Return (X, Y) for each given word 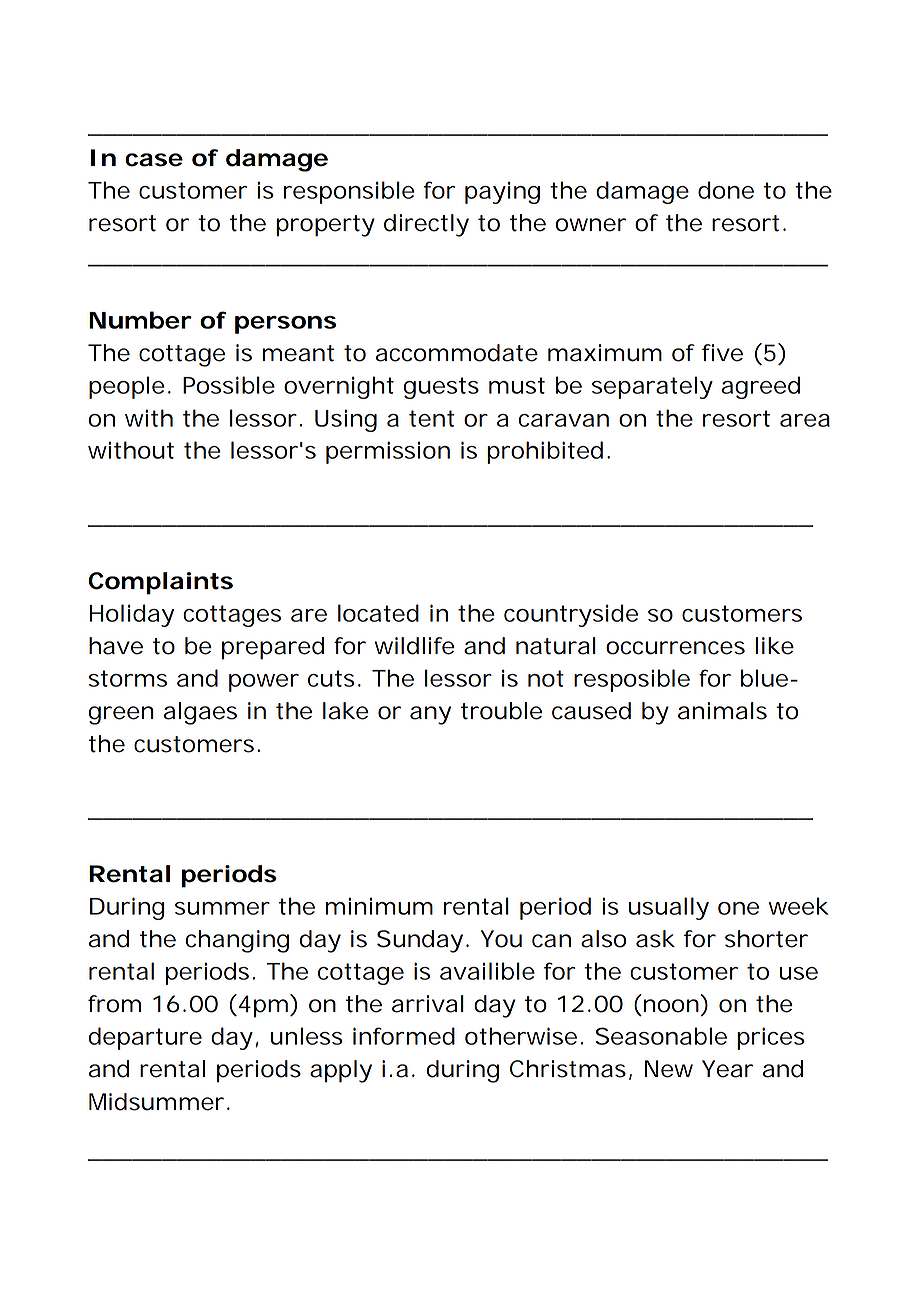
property (325, 226)
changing (237, 941)
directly (426, 225)
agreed (760, 387)
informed (404, 1036)
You (501, 939)
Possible (229, 385)
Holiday (132, 615)
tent (431, 418)
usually (669, 908)
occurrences (675, 648)
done (726, 190)
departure (145, 1038)
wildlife (415, 646)
